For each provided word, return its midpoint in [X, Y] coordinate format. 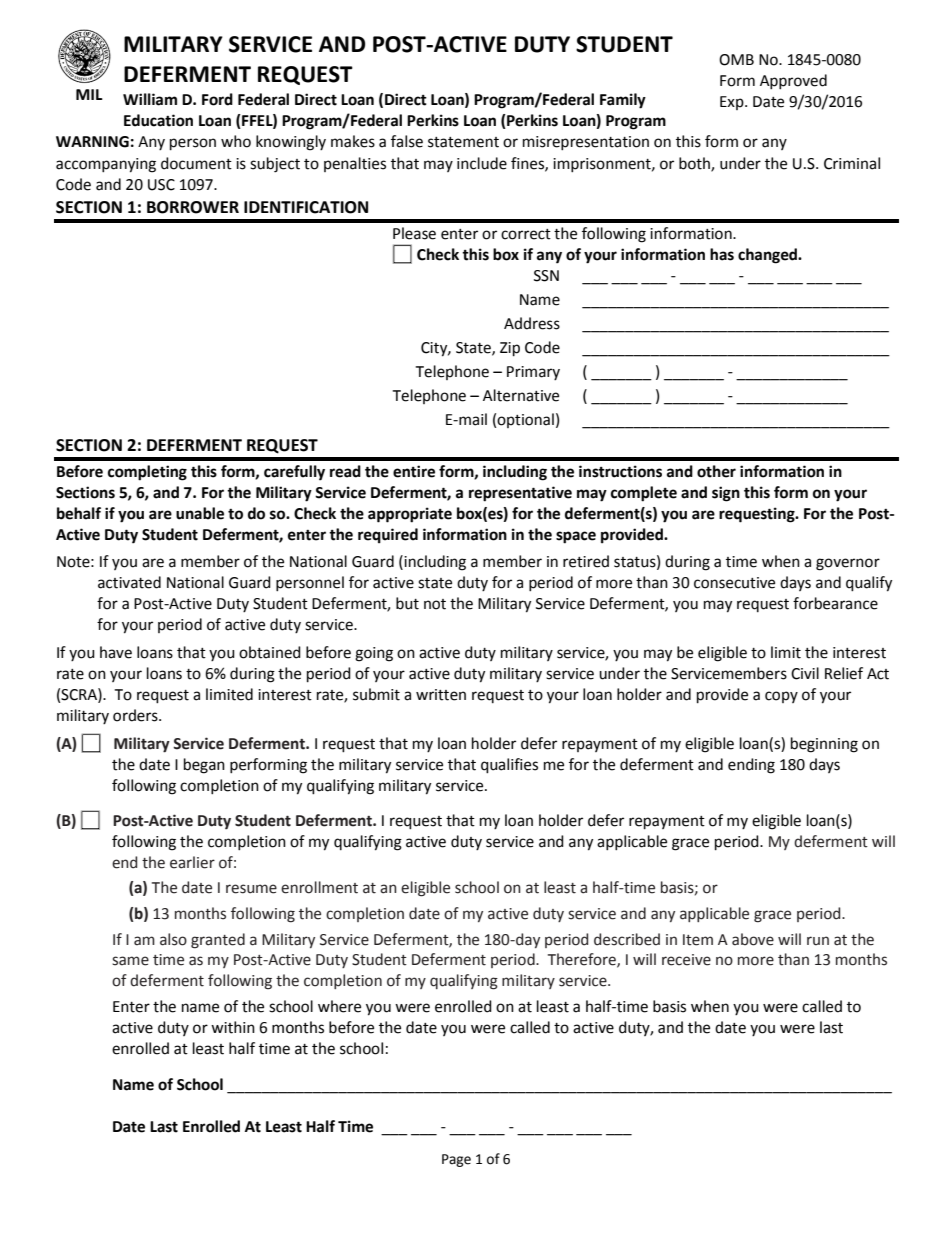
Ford [217, 99]
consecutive [734, 583]
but [407, 603]
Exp [733, 103]
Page [456, 1160]
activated [129, 582]
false [407, 141]
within [233, 1027]
